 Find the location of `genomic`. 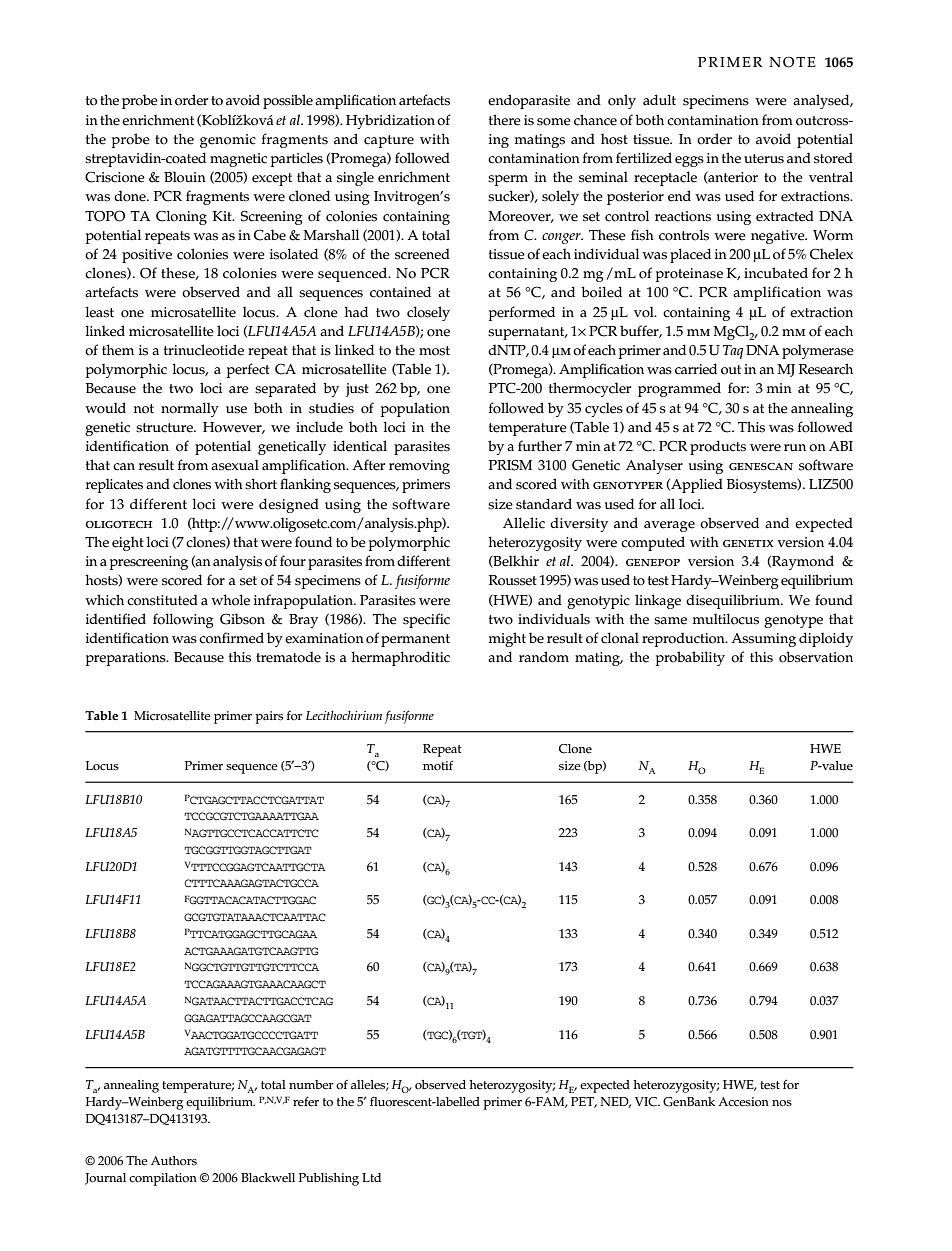

genomic is located at coordinates (228, 141).
